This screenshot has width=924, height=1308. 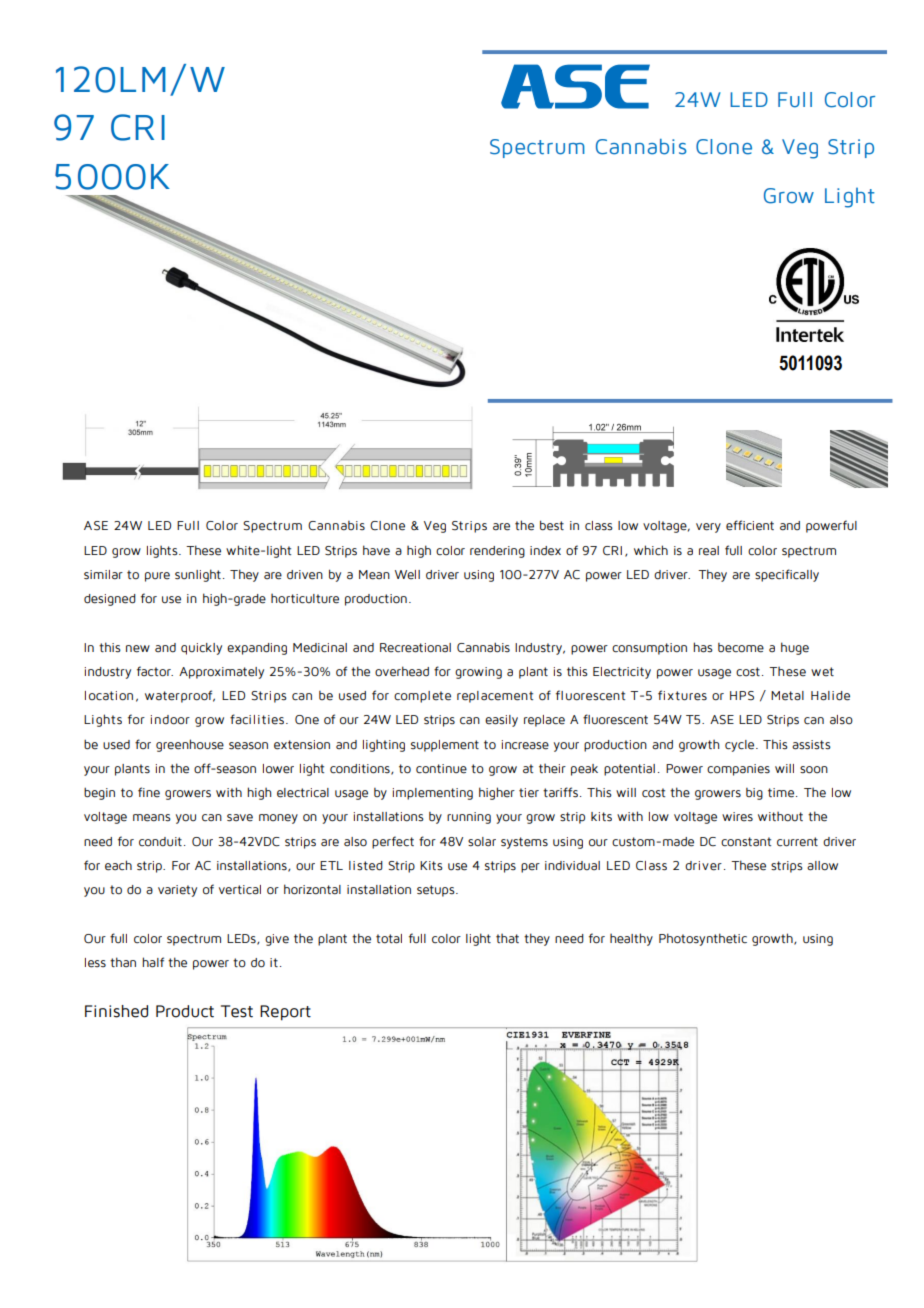 I want to click on efficient, so click(x=750, y=525).
